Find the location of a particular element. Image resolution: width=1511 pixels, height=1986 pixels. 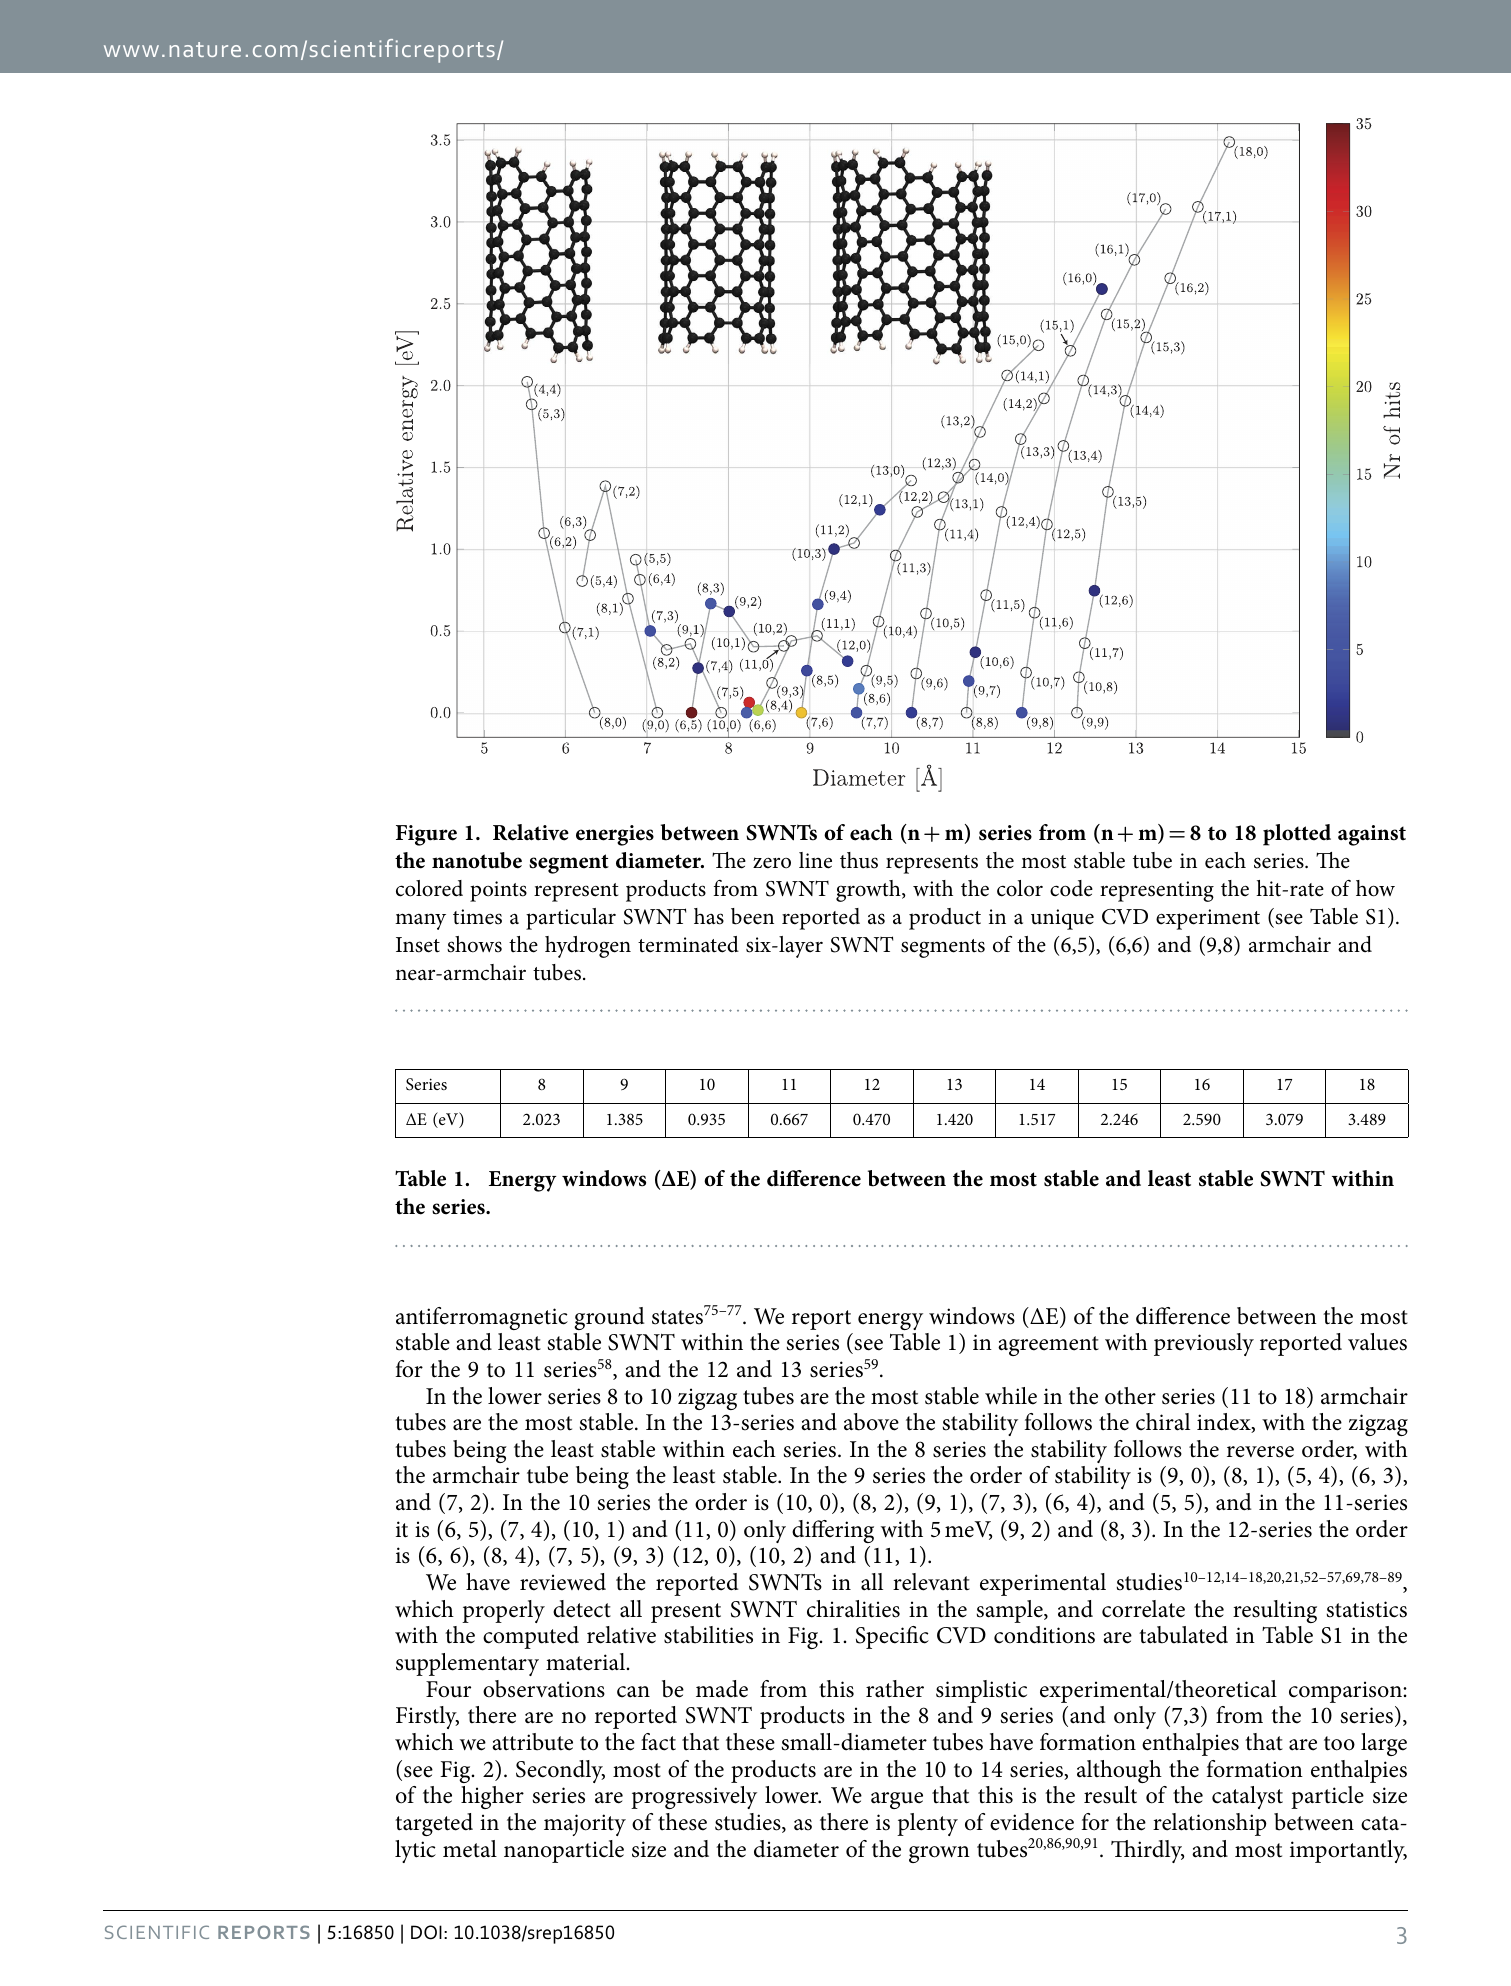

above is located at coordinates (871, 1422).
